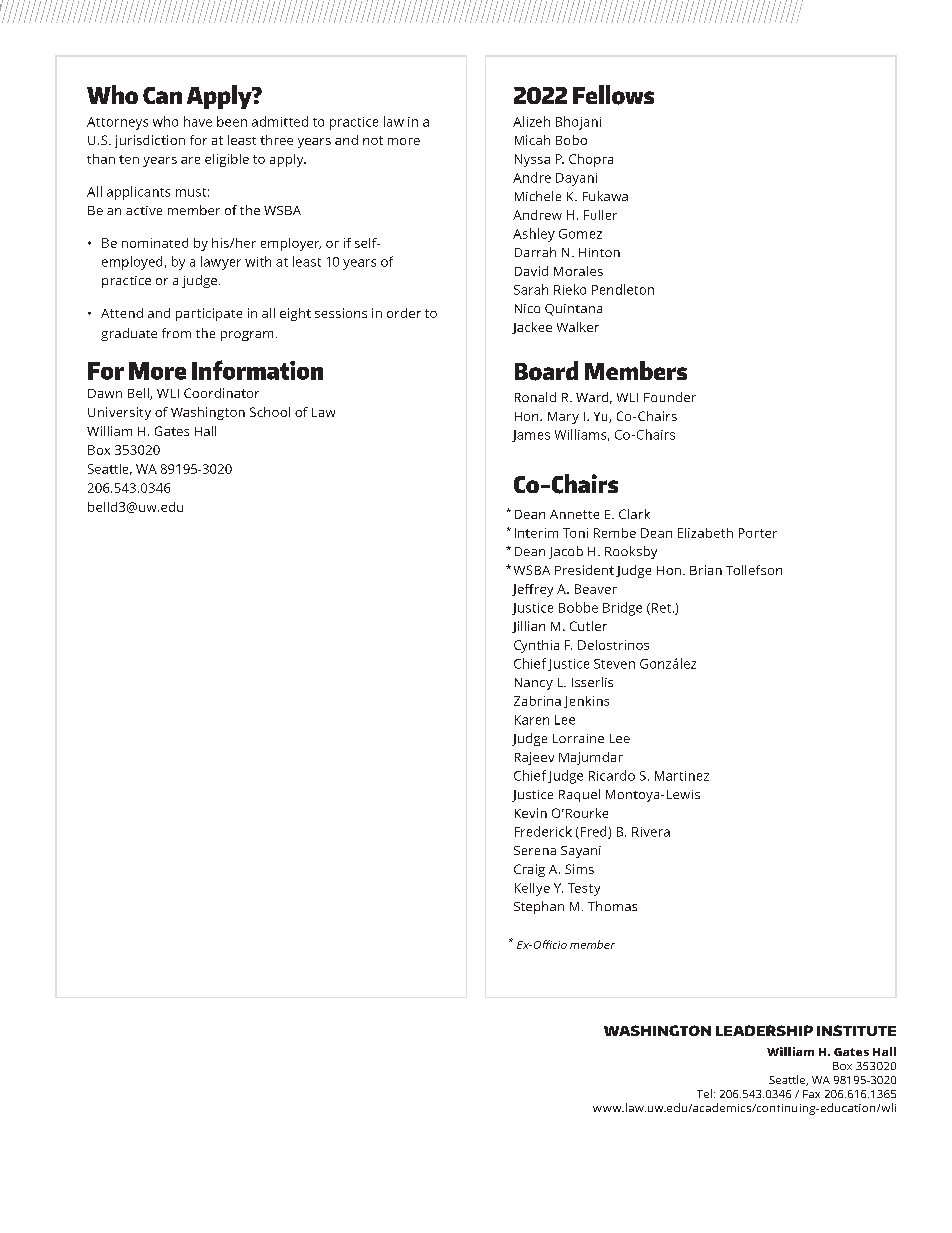 The width and height of the screenshot is (952, 1233). Describe the element at coordinates (531, 436) in the screenshot. I see `James` at that location.
